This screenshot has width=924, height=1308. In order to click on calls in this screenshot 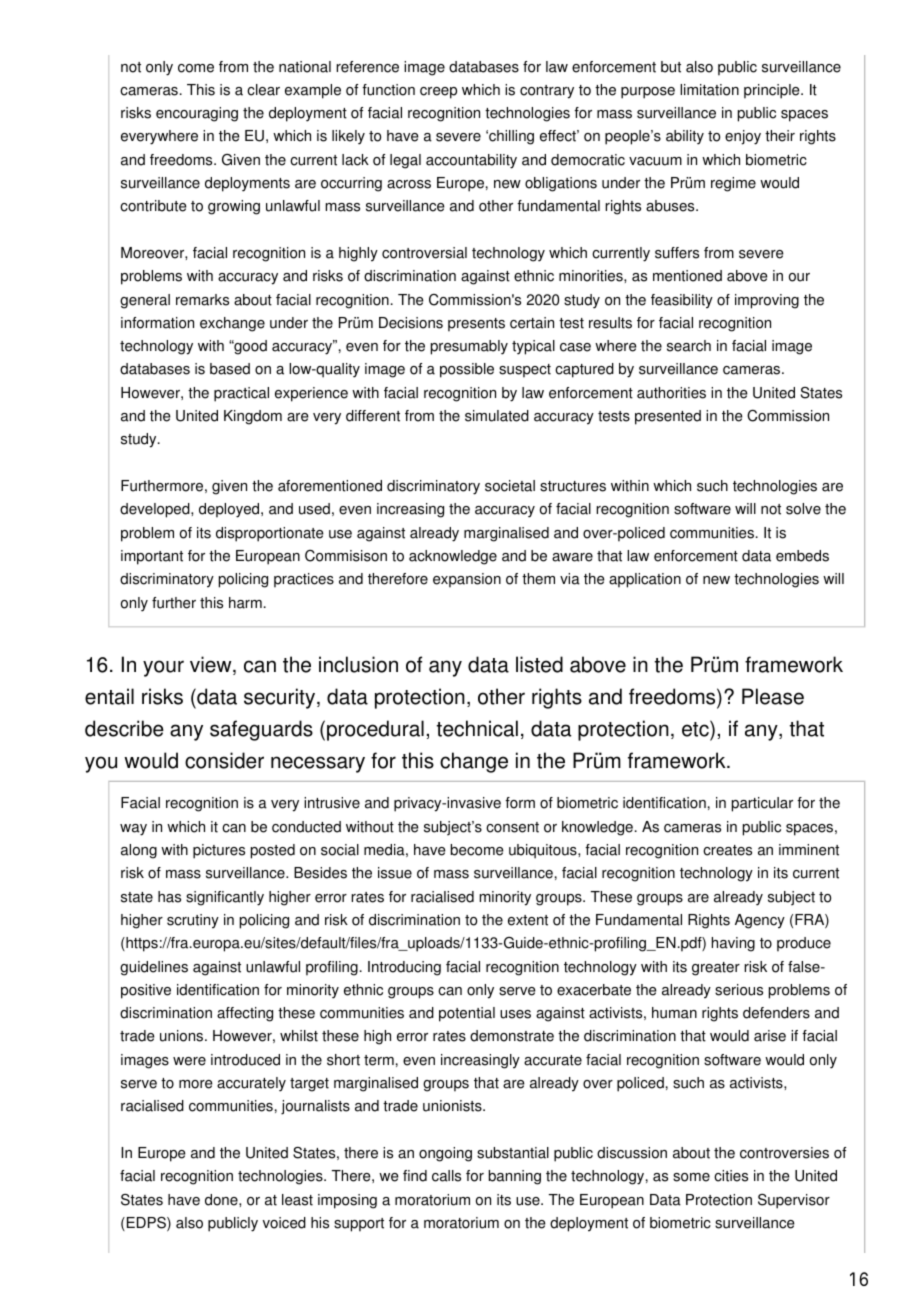, I will do `click(446, 1176)`.
